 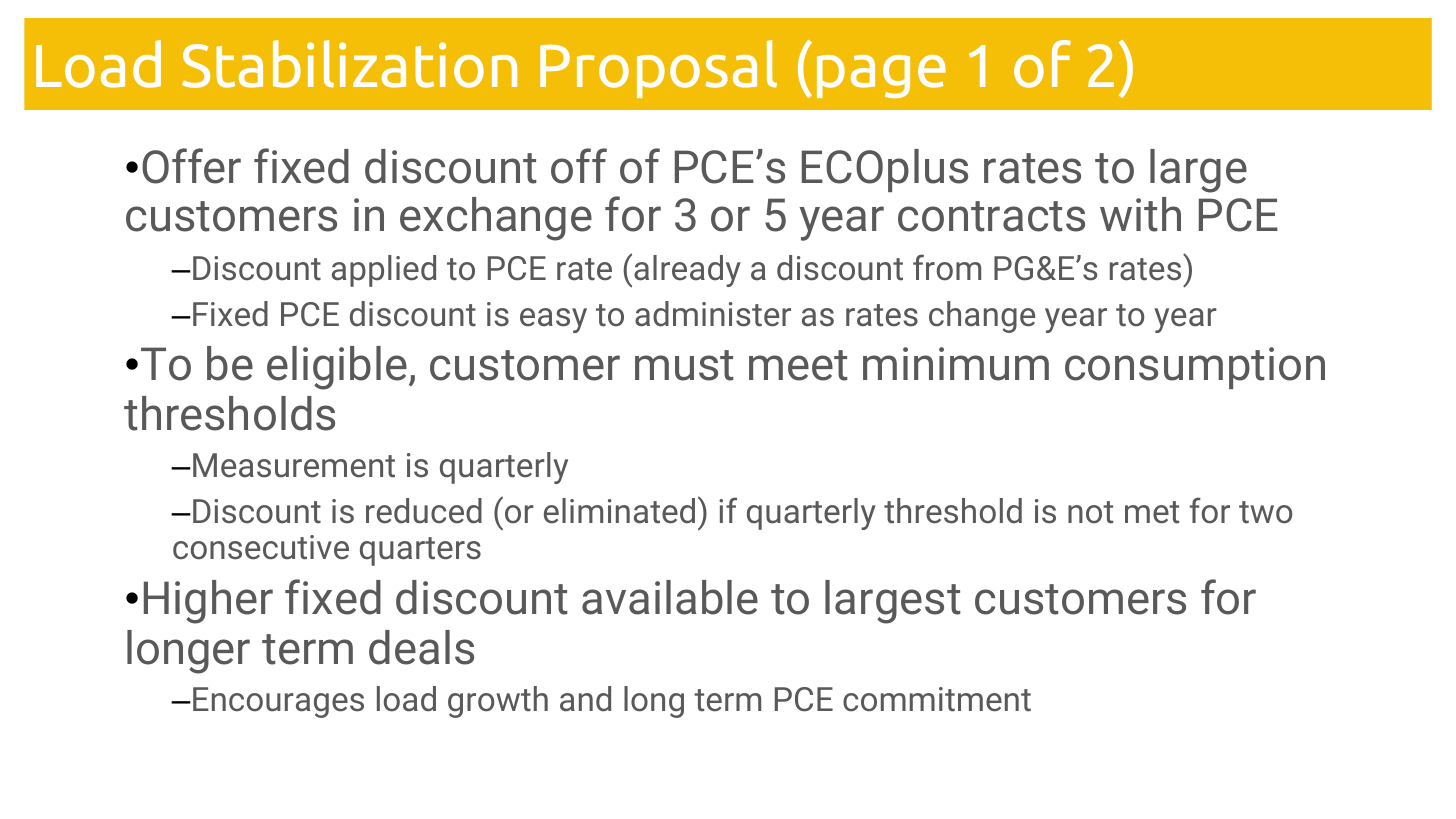 What do you see at coordinates (658, 69) in the page?
I see `Proposal` at bounding box center [658, 69].
